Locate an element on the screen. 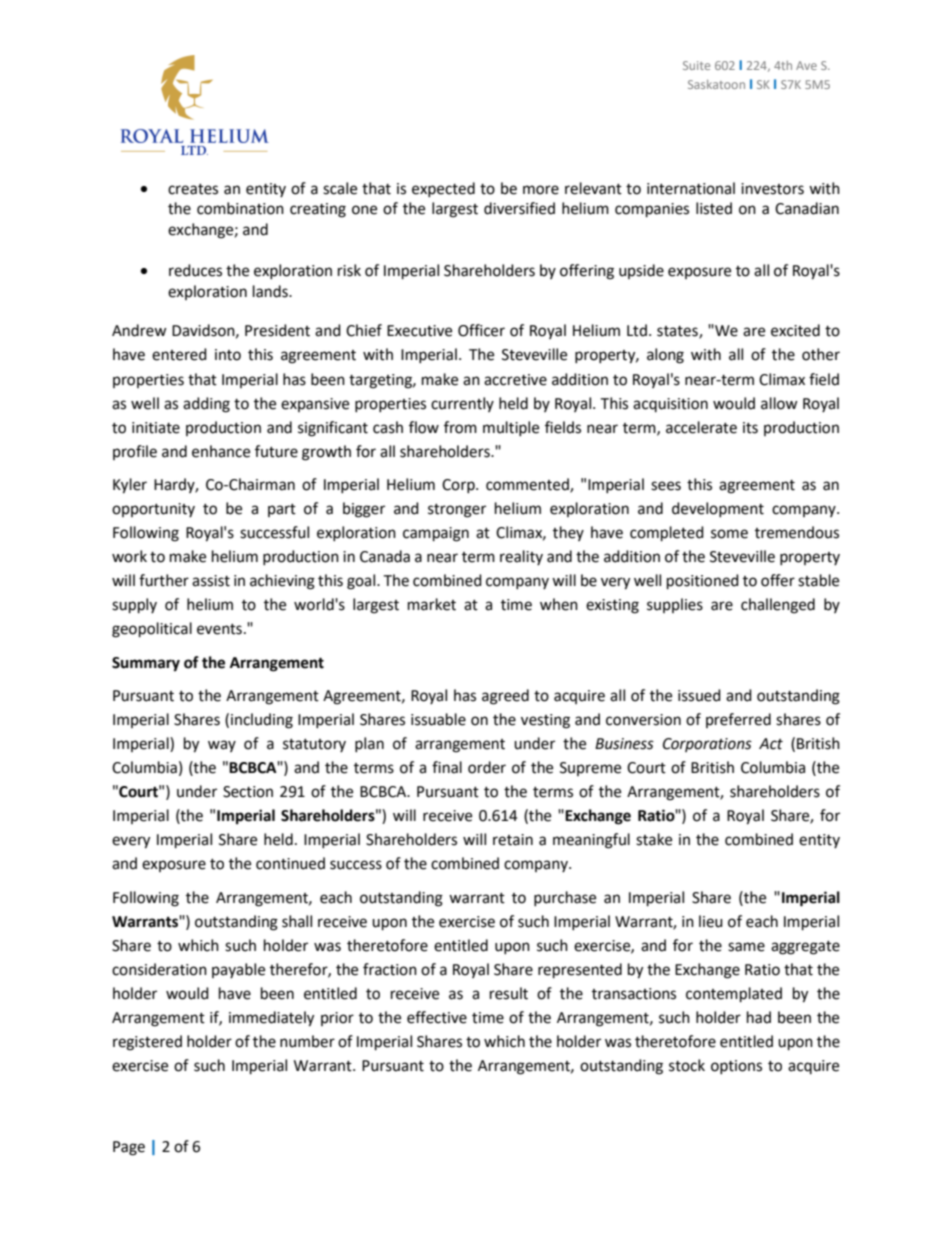  market is located at coordinates (432, 604).
